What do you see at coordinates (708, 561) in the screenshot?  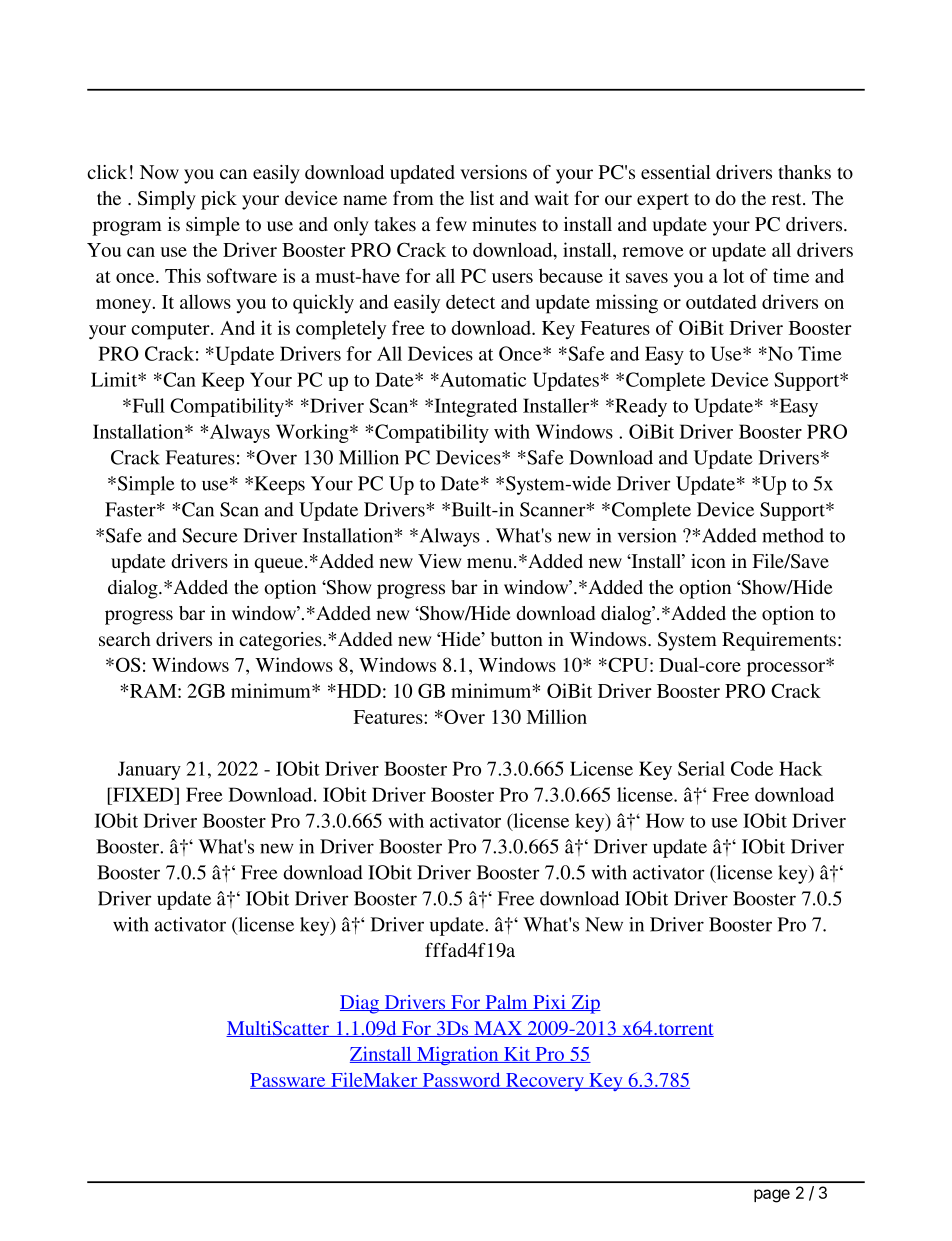 I see `icon` at bounding box center [708, 561].
